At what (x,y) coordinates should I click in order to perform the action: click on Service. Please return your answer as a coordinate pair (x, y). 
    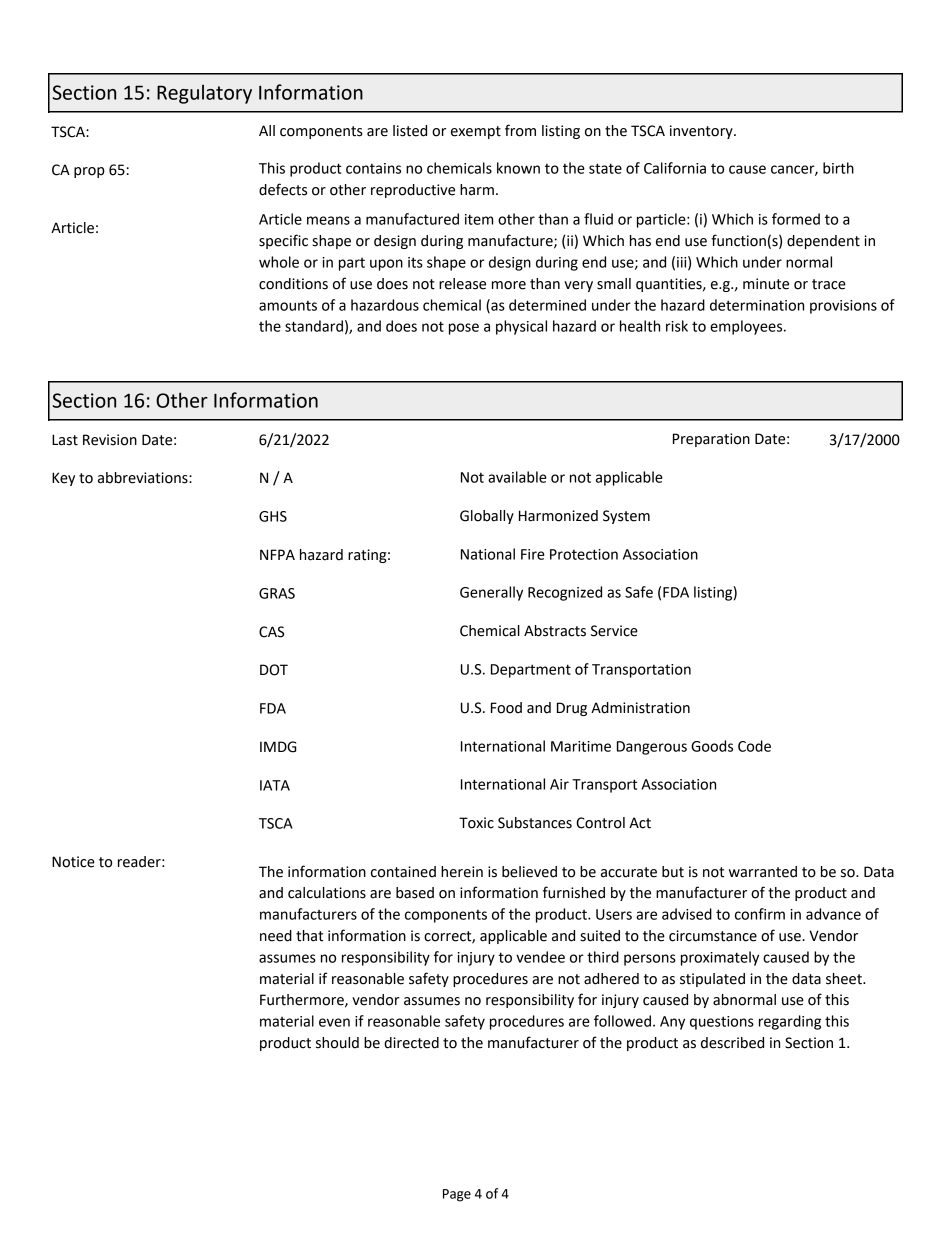
    Looking at the image, I should click on (614, 631).
